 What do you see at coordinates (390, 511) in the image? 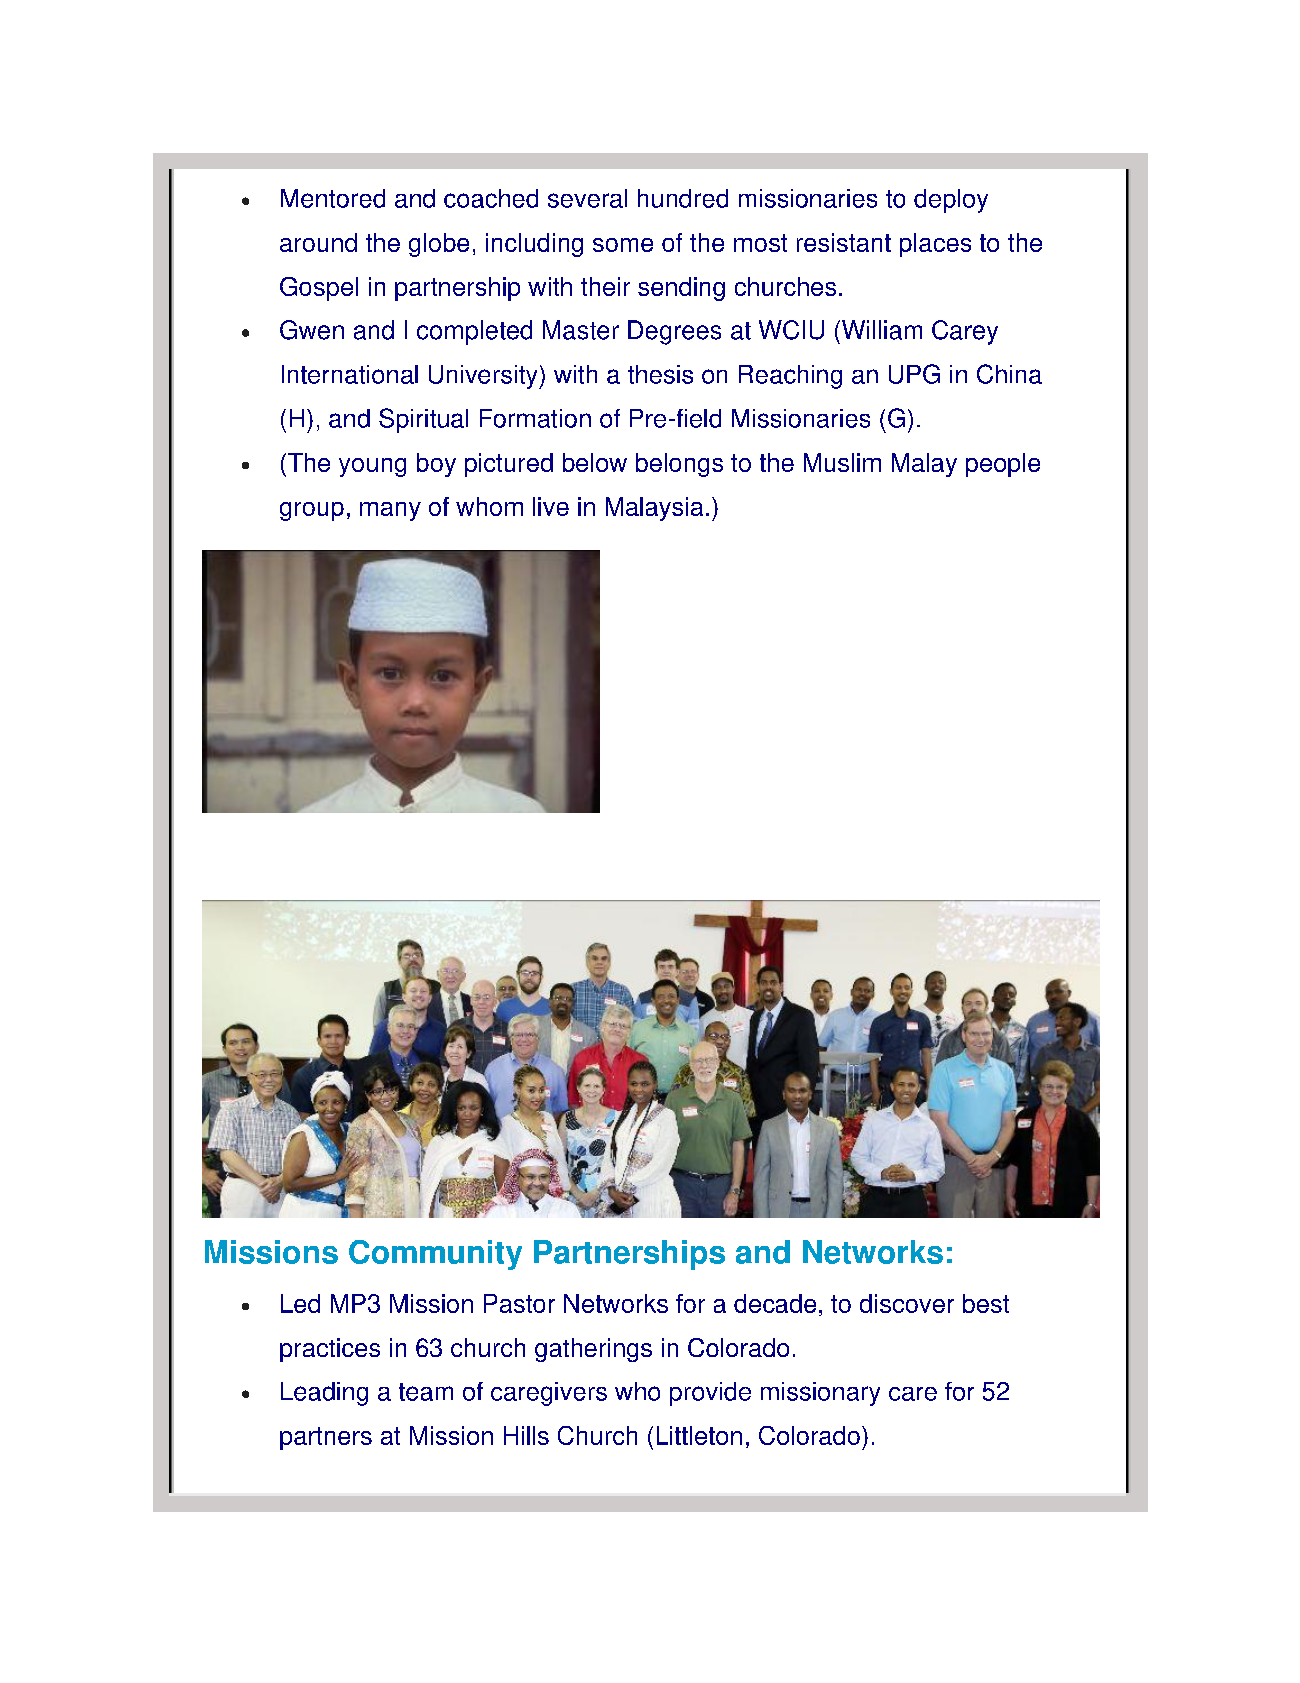
I see `many` at bounding box center [390, 511].
